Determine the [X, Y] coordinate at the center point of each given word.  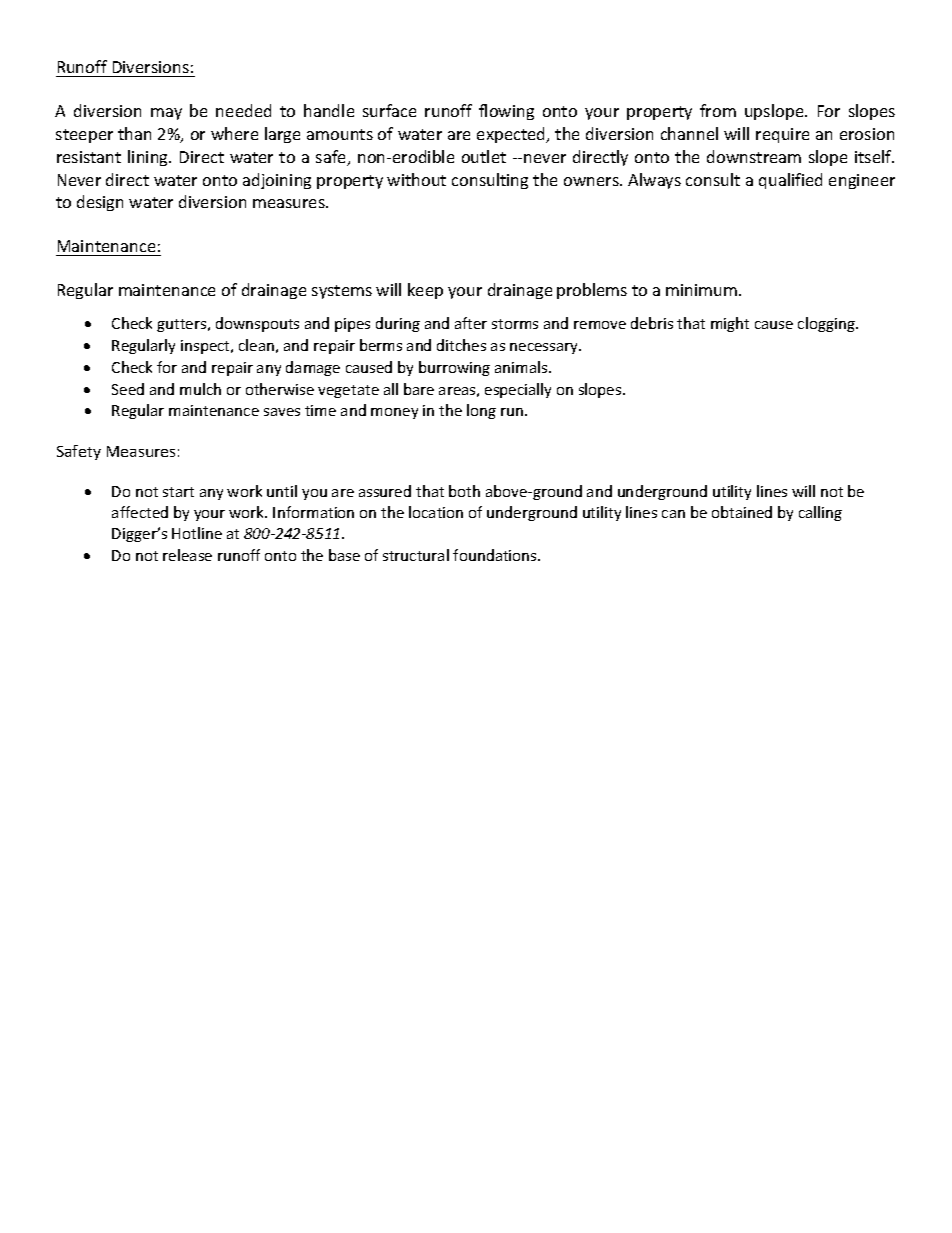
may [166, 114]
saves [282, 412]
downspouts [257, 324]
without [416, 179]
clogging [827, 324]
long [481, 411]
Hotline [197, 533]
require [782, 135]
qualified [790, 181]
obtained [742, 512]
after [471, 323]
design [100, 203]
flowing [506, 112]
